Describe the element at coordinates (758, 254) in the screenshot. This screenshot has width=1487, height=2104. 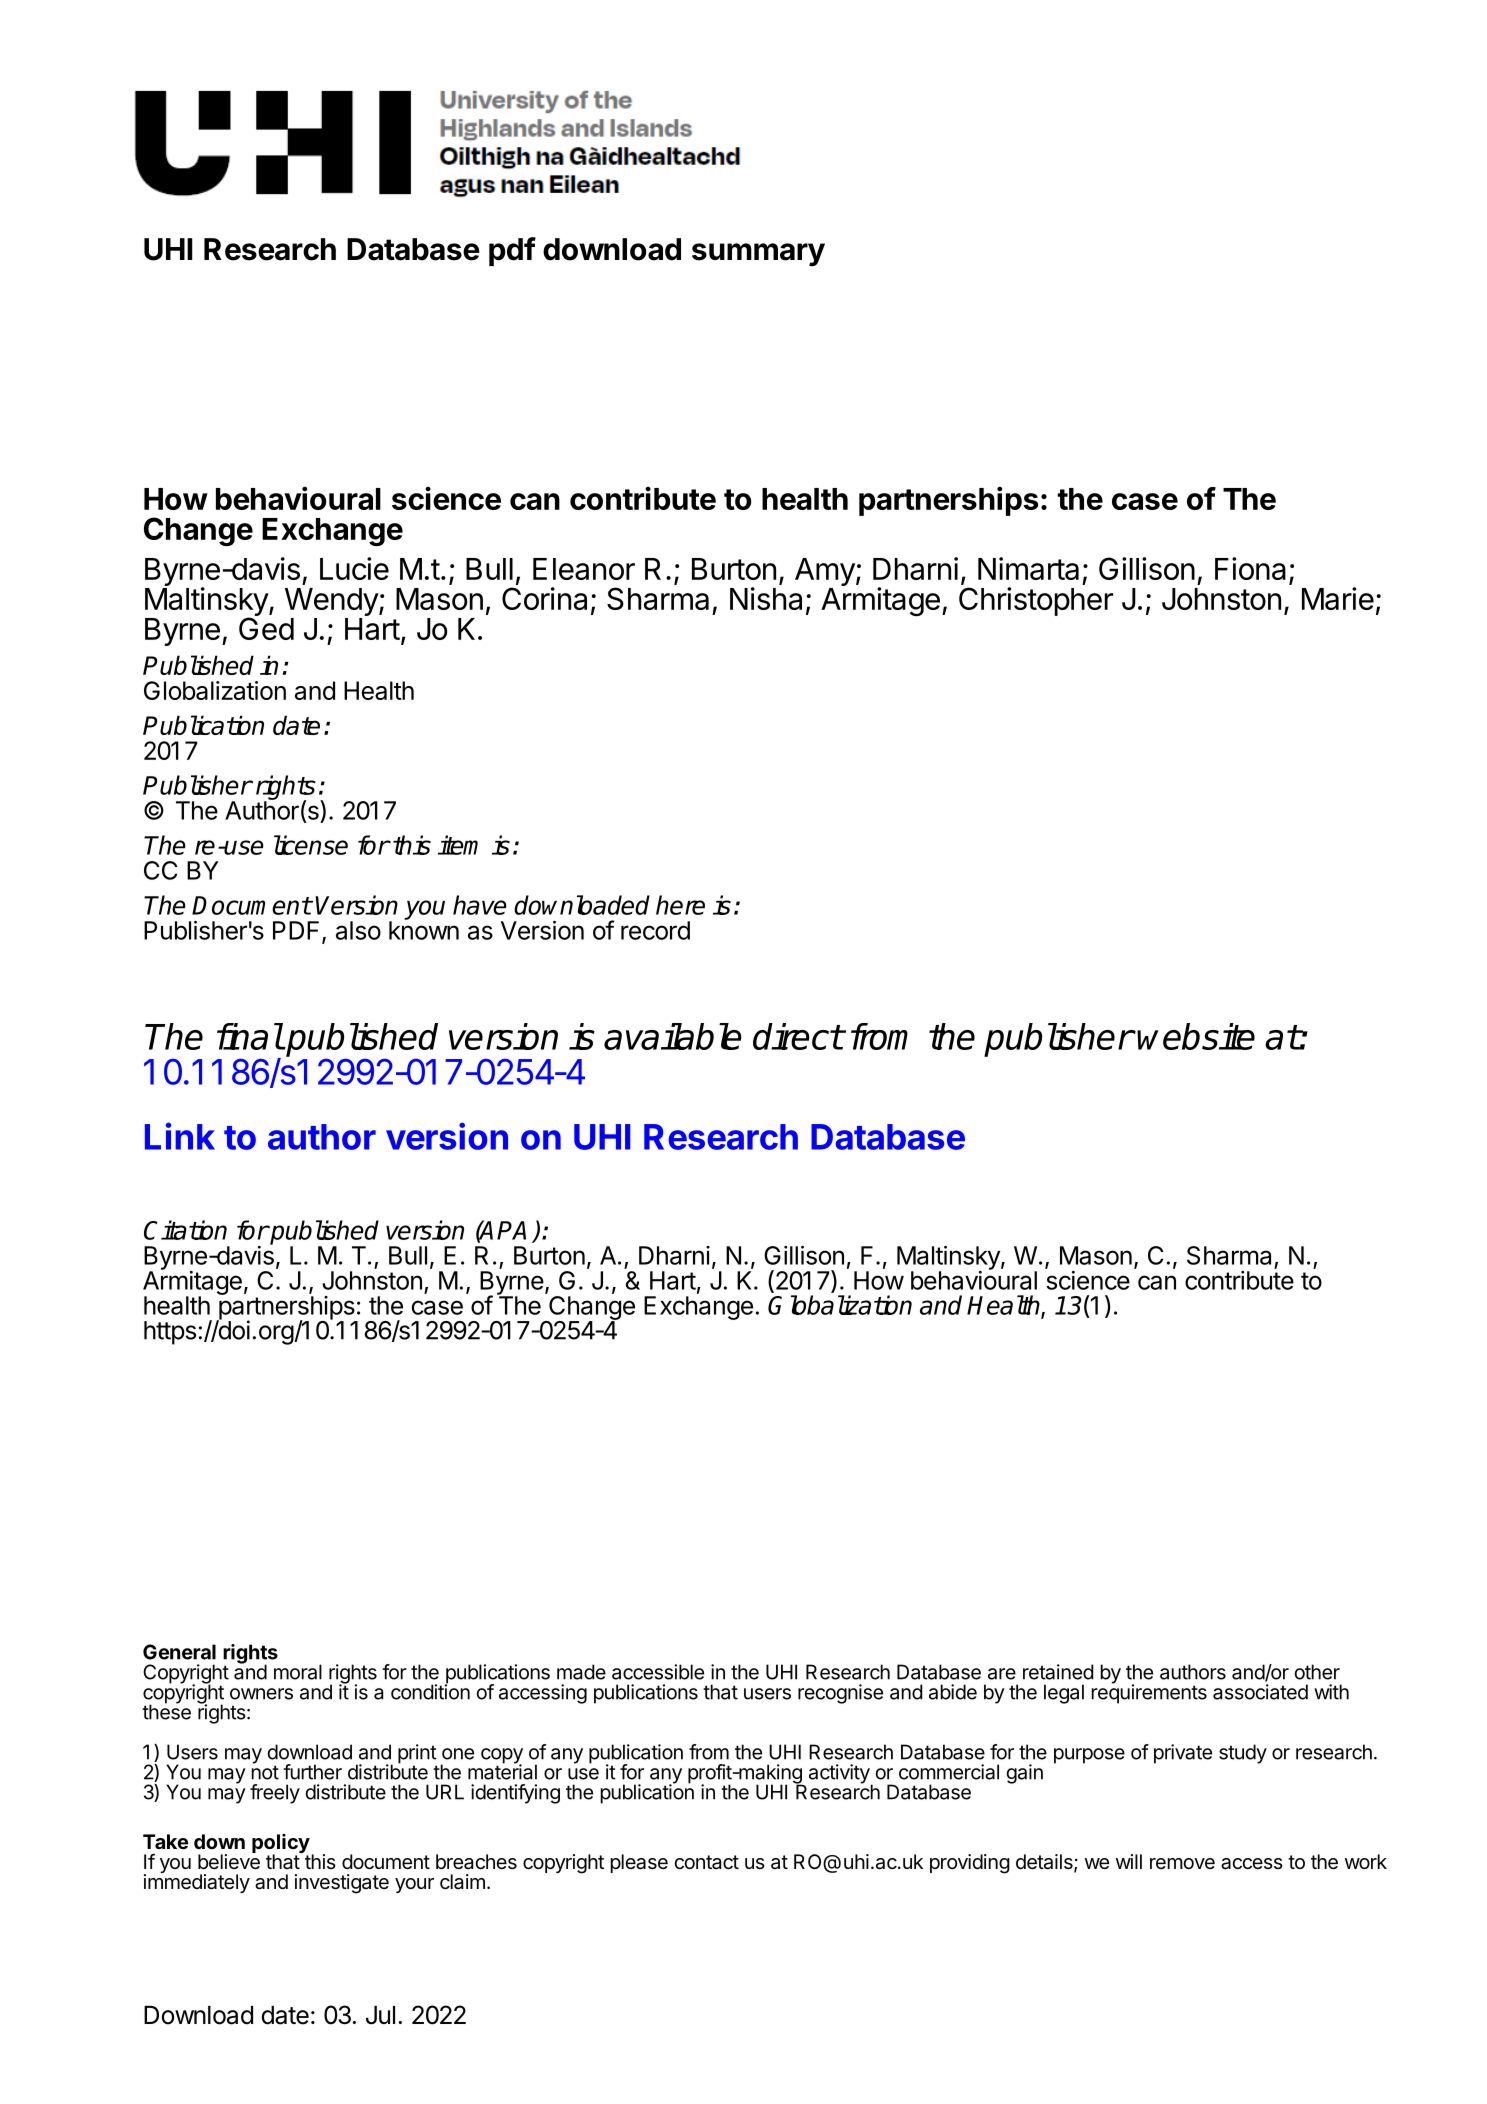
I see `summary` at that location.
